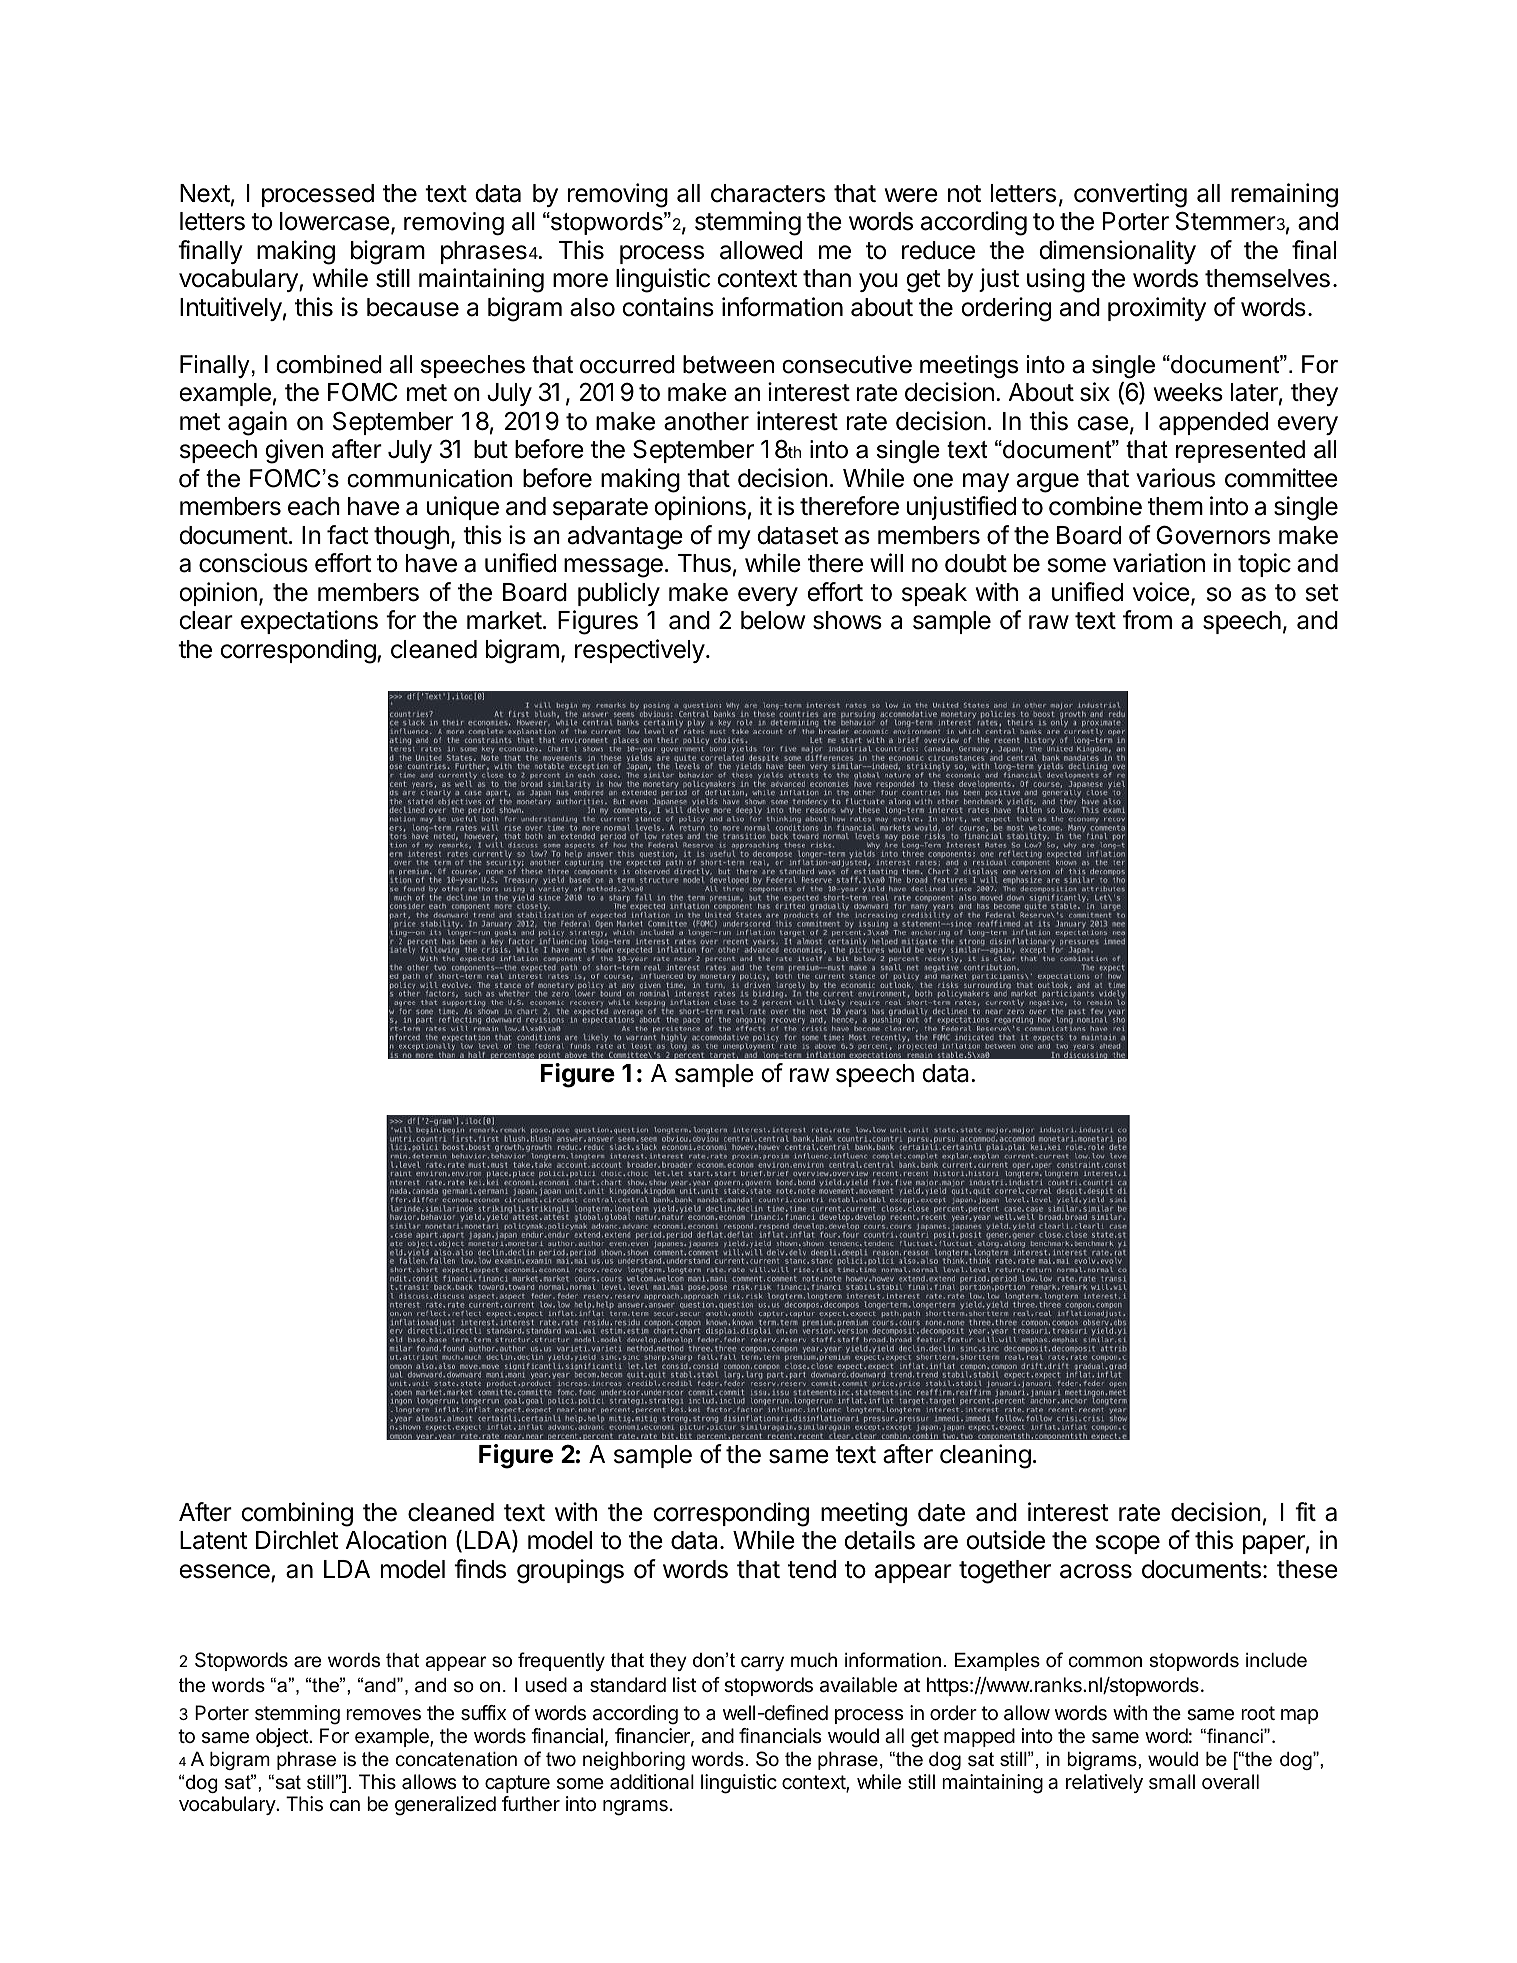 The height and width of the screenshot is (1963, 1517). Describe the element at coordinates (985, 1456) in the screenshot. I see `cleaning` at that location.
